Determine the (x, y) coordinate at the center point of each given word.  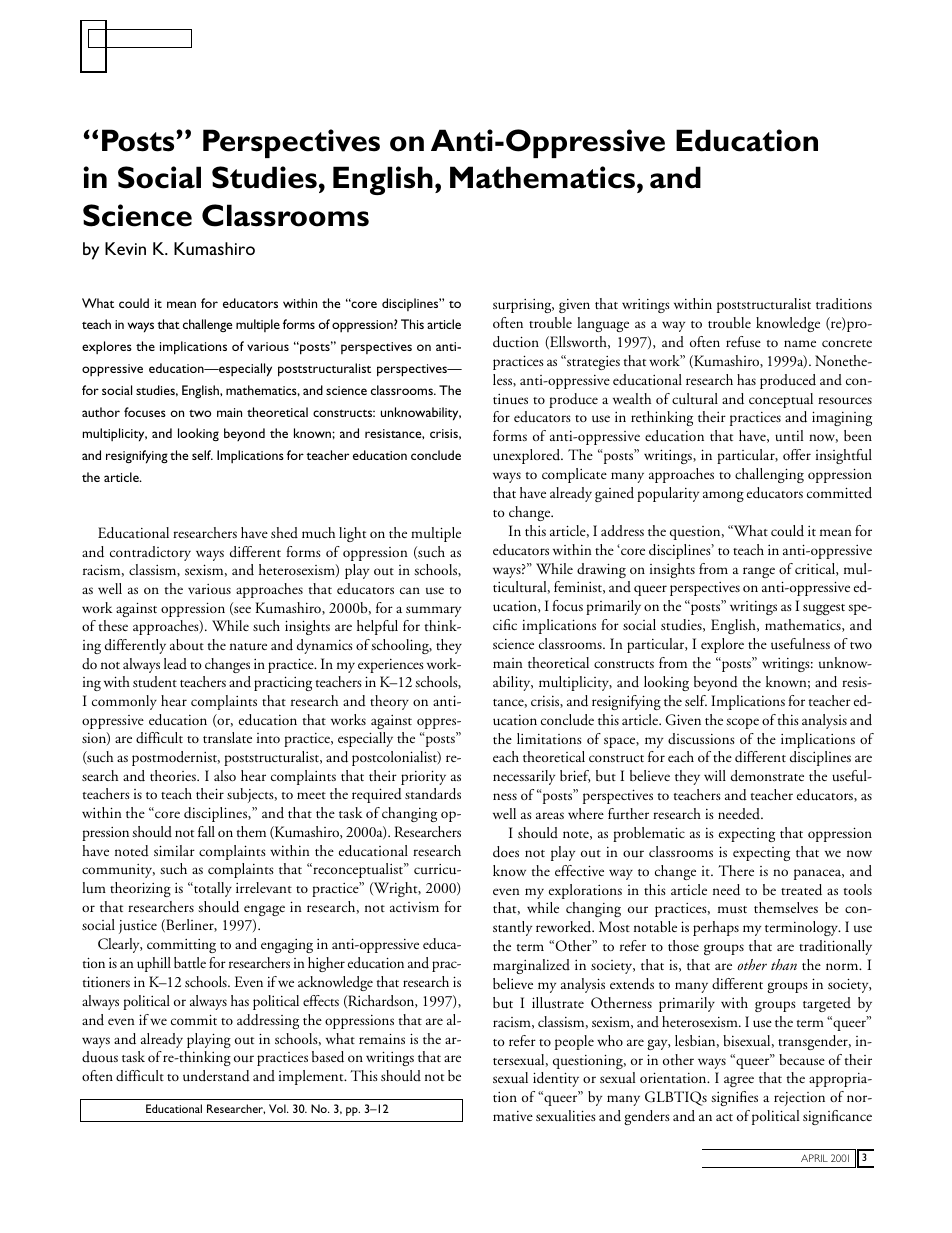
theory (389, 702)
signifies (734, 1098)
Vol (278, 1108)
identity (556, 1079)
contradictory (150, 553)
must (732, 910)
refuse (743, 342)
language (603, 324)
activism (414, 907)
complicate (574, 475)
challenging (769, 475)
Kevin (125, 248)
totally (212, 889)
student (155, 682)
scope (742, 723)
